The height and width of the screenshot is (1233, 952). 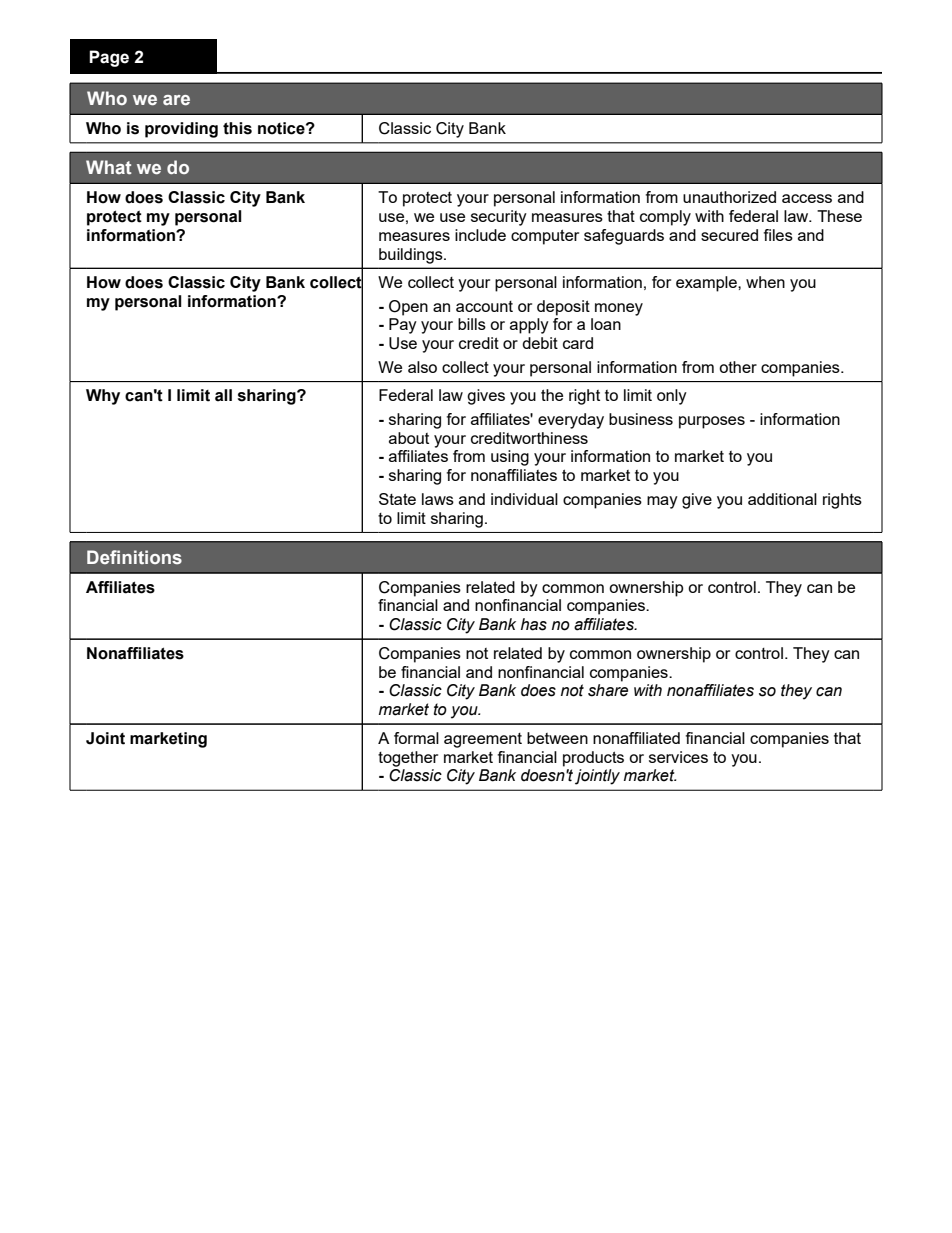 What do you see at coordinates (534, 624) in the screenshot?
I see `has` at bounding box center [534, 624].
